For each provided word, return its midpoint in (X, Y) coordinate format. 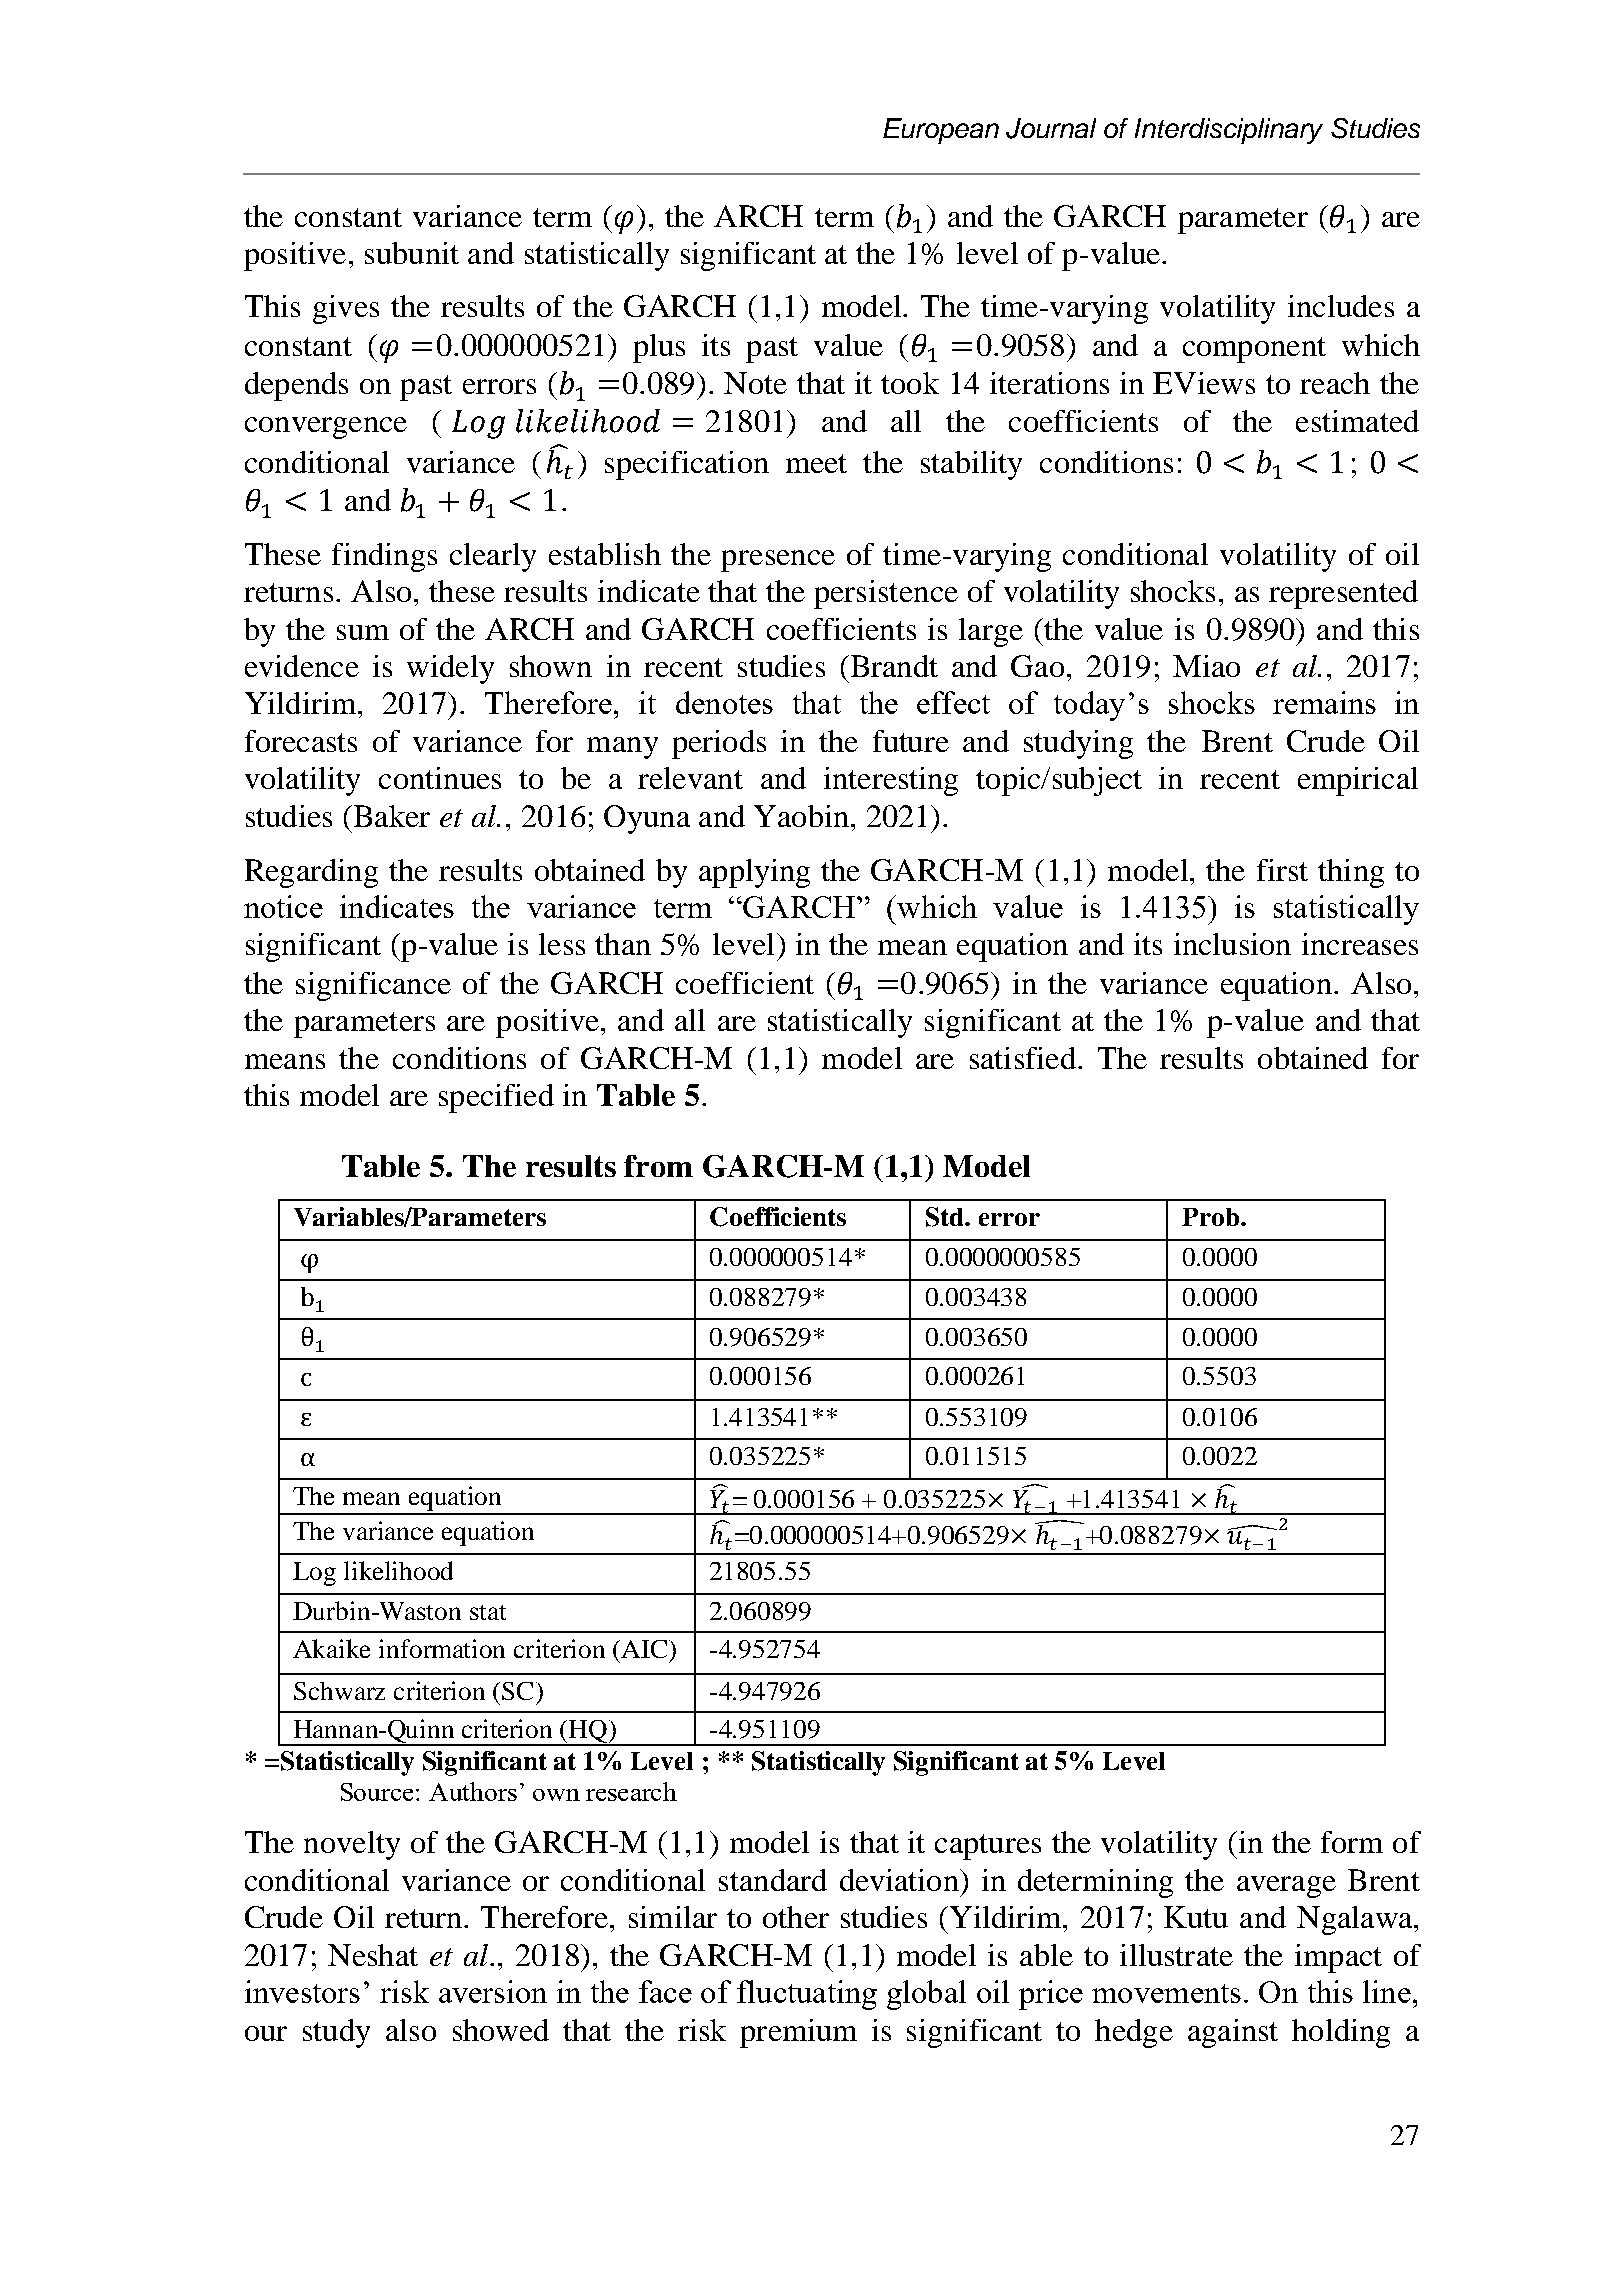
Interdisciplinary (1229, 131)
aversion (493, 1991)
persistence (886, 594)
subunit (412, 253)
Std (946, 1217)
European (941, 131)
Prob (1212, 1217)
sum (363, 632)
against (1233, 2033)
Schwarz (339, 1691)
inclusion (1232, 944)
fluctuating (807, 1995)
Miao (1206, 666)
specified (496, 1098)
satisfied (1023, 1058)
